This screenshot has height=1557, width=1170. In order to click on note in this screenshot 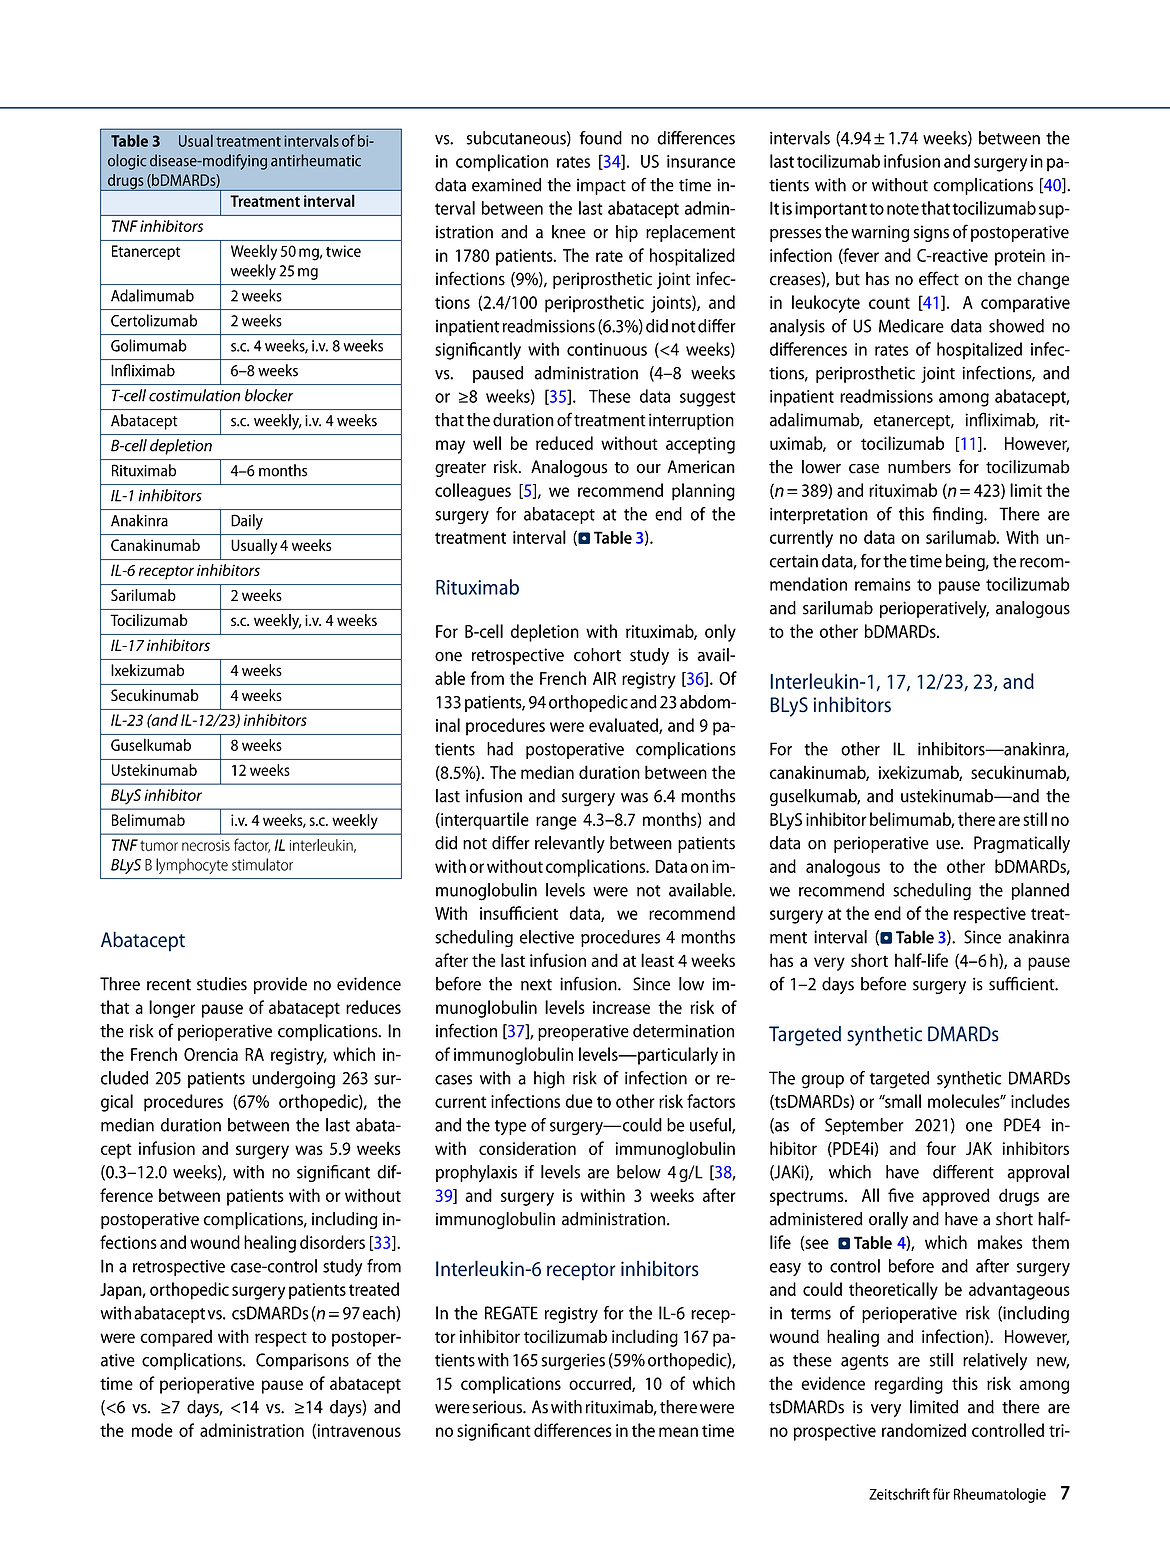, I will do `click(903, 209)`.
